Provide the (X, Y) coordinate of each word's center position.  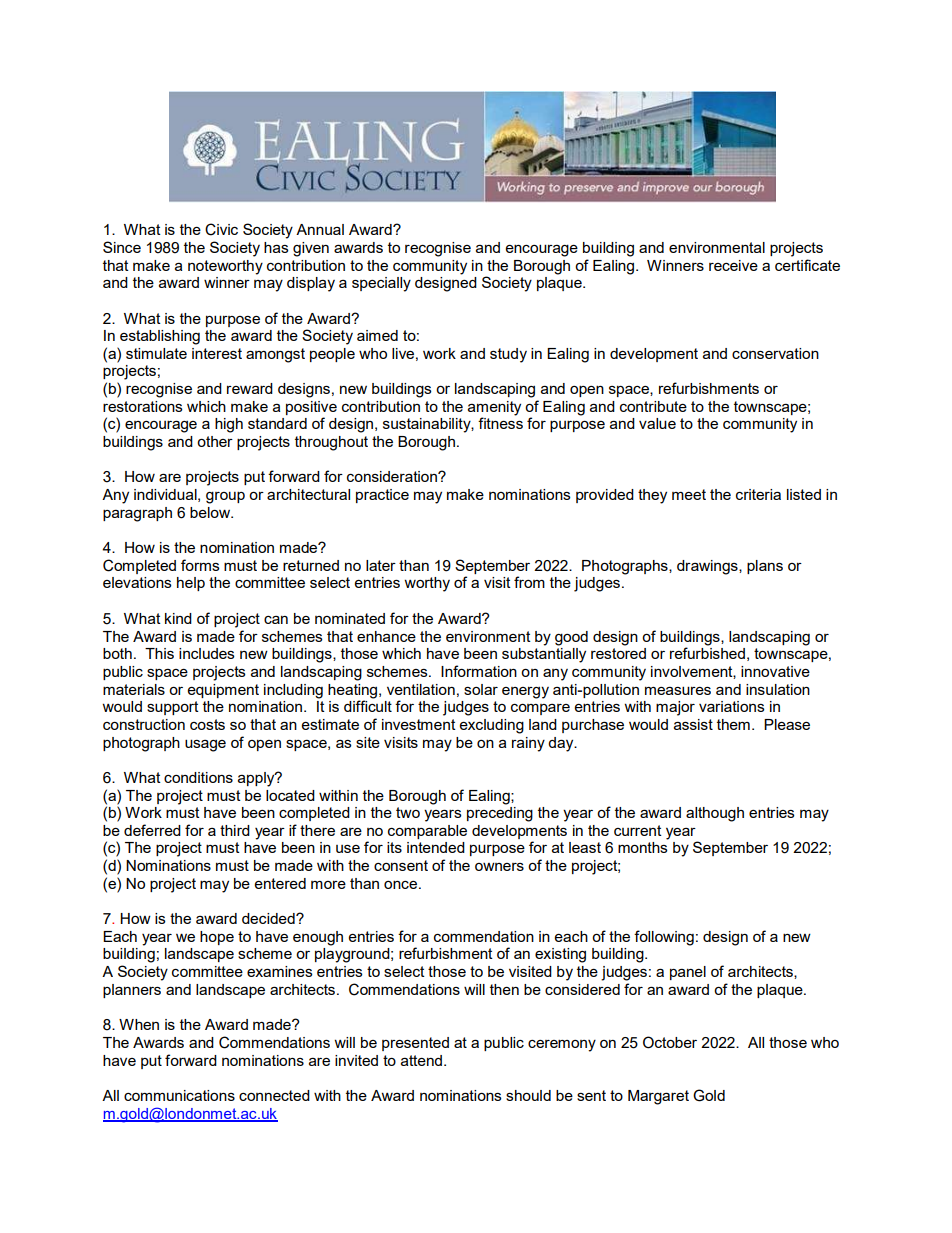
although (715, 814)
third (235, 830)
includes (207, 653)
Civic (221, 229)
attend (423, 1060)
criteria (758, 494)
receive (733, 265)
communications (179, 1095)
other (215, 441)
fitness (500, 422)
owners (499, 866)
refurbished (707, 652)
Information (479, 671)
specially (381, 284)
